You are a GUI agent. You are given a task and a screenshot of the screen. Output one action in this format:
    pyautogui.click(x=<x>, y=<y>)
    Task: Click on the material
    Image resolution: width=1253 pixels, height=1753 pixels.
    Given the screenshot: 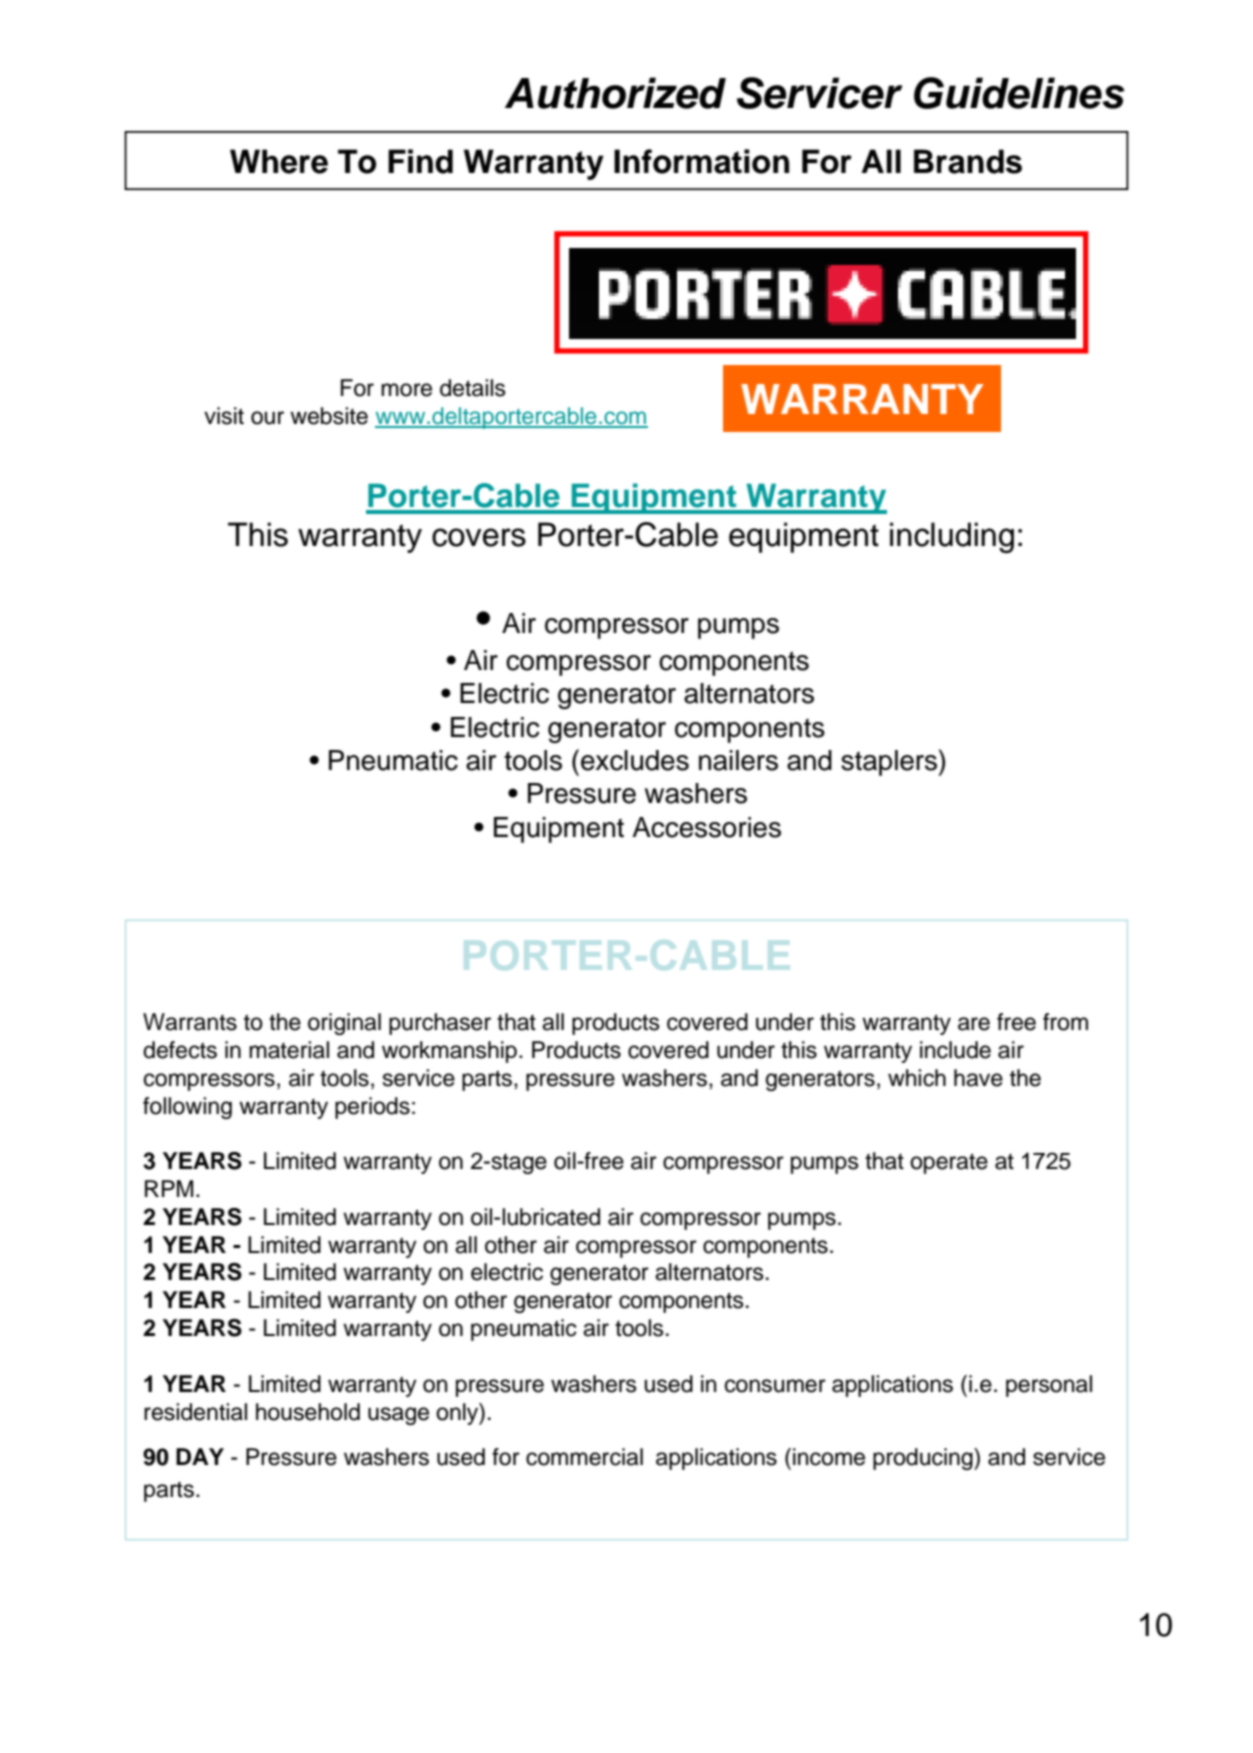 What is the action you would take?
    pyautogui.click(x=289, y=1050)
